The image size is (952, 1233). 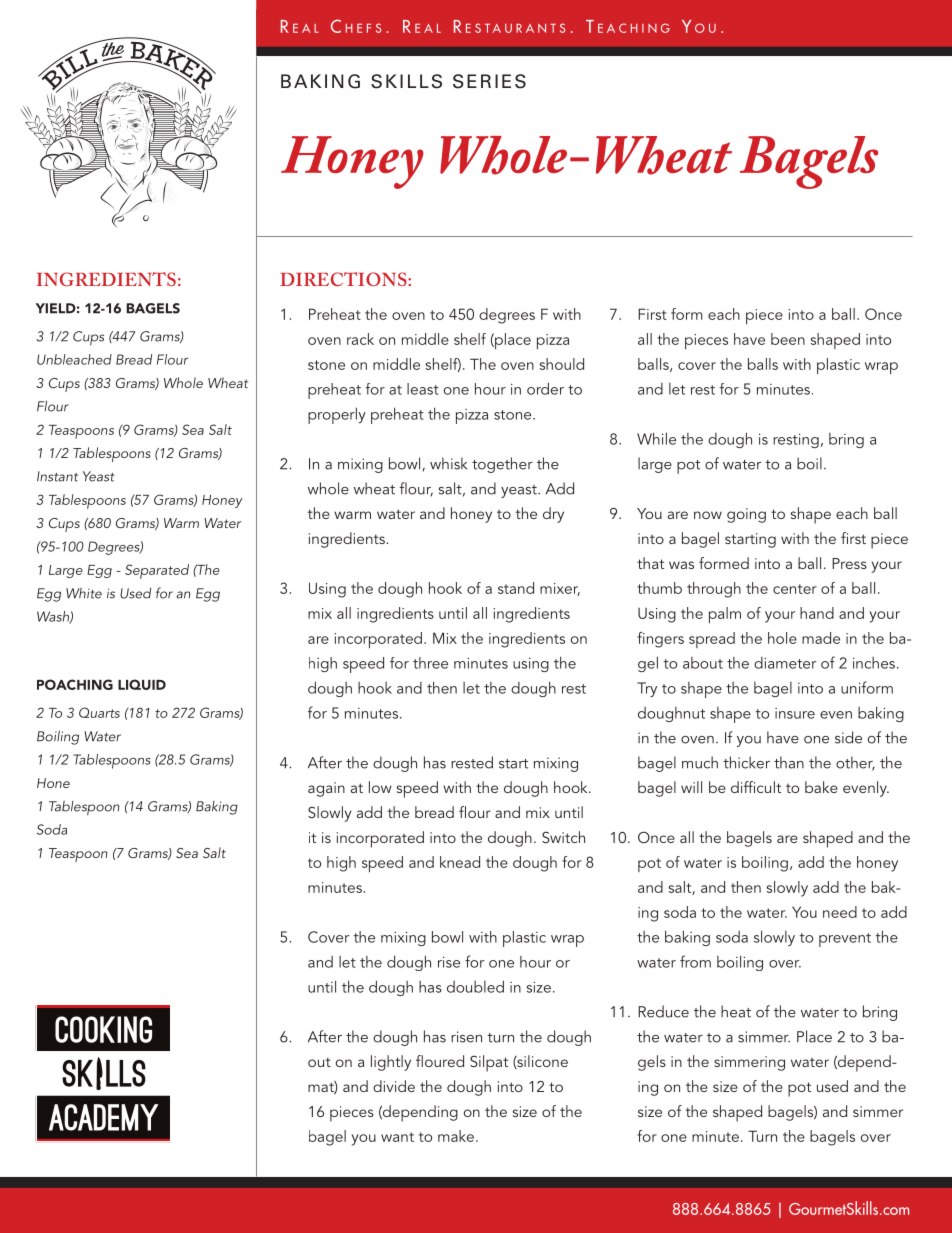 I want to click on DIRECTIONS, so click(x=344, y=279).
